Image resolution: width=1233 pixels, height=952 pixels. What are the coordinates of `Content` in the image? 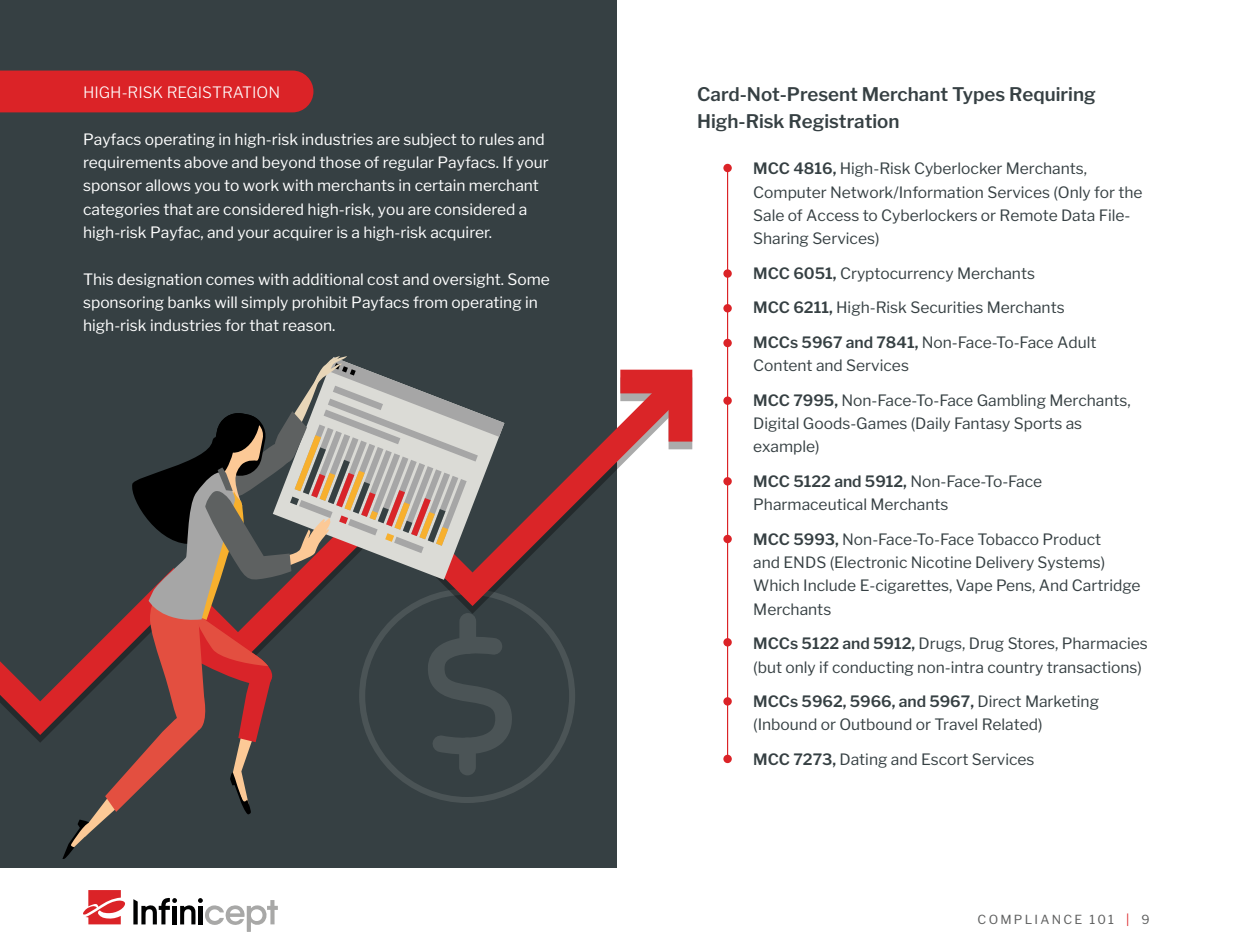 It's located at (783, 365).
